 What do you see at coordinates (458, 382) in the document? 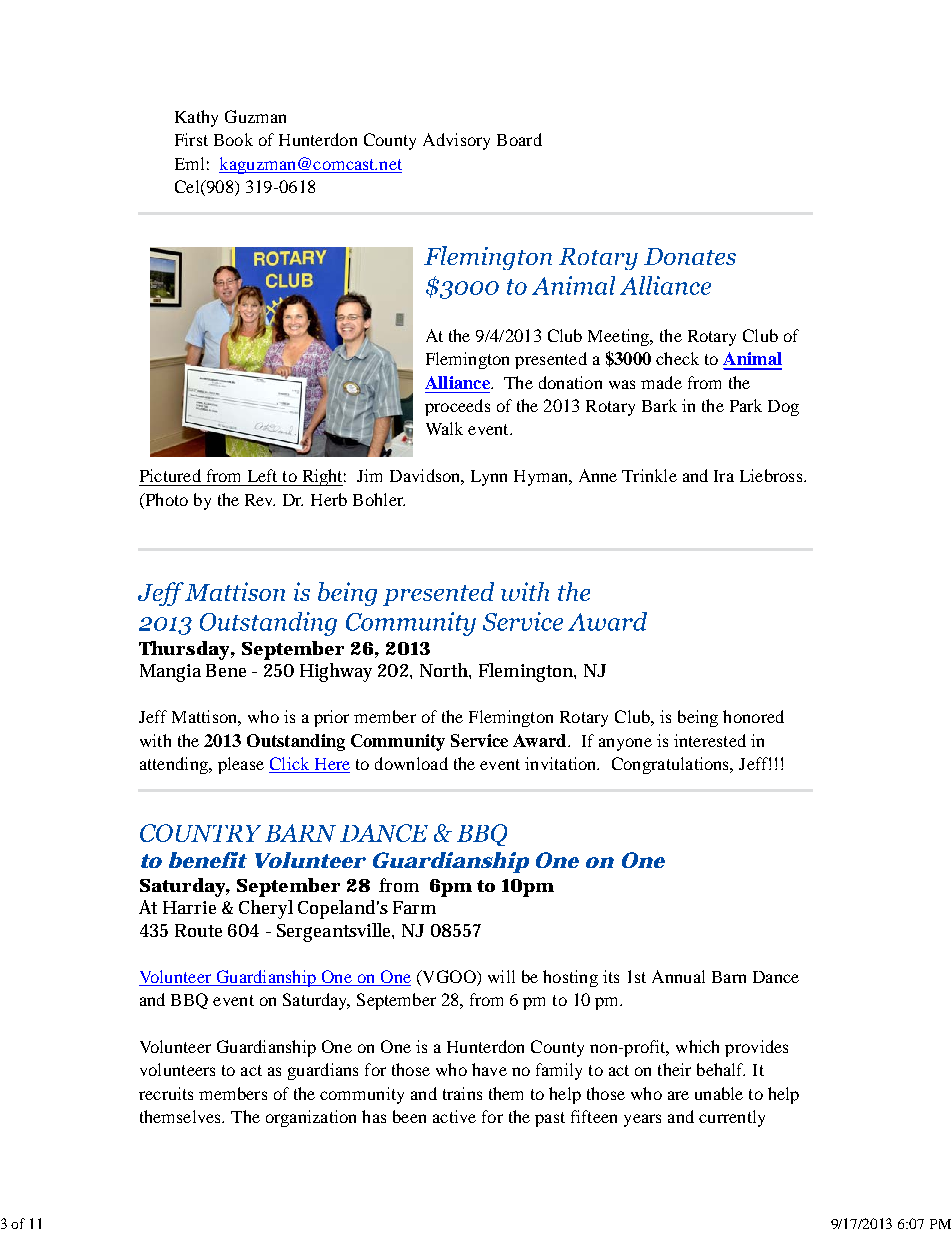
I see `Alliance` at bounding box center [458, 382].
